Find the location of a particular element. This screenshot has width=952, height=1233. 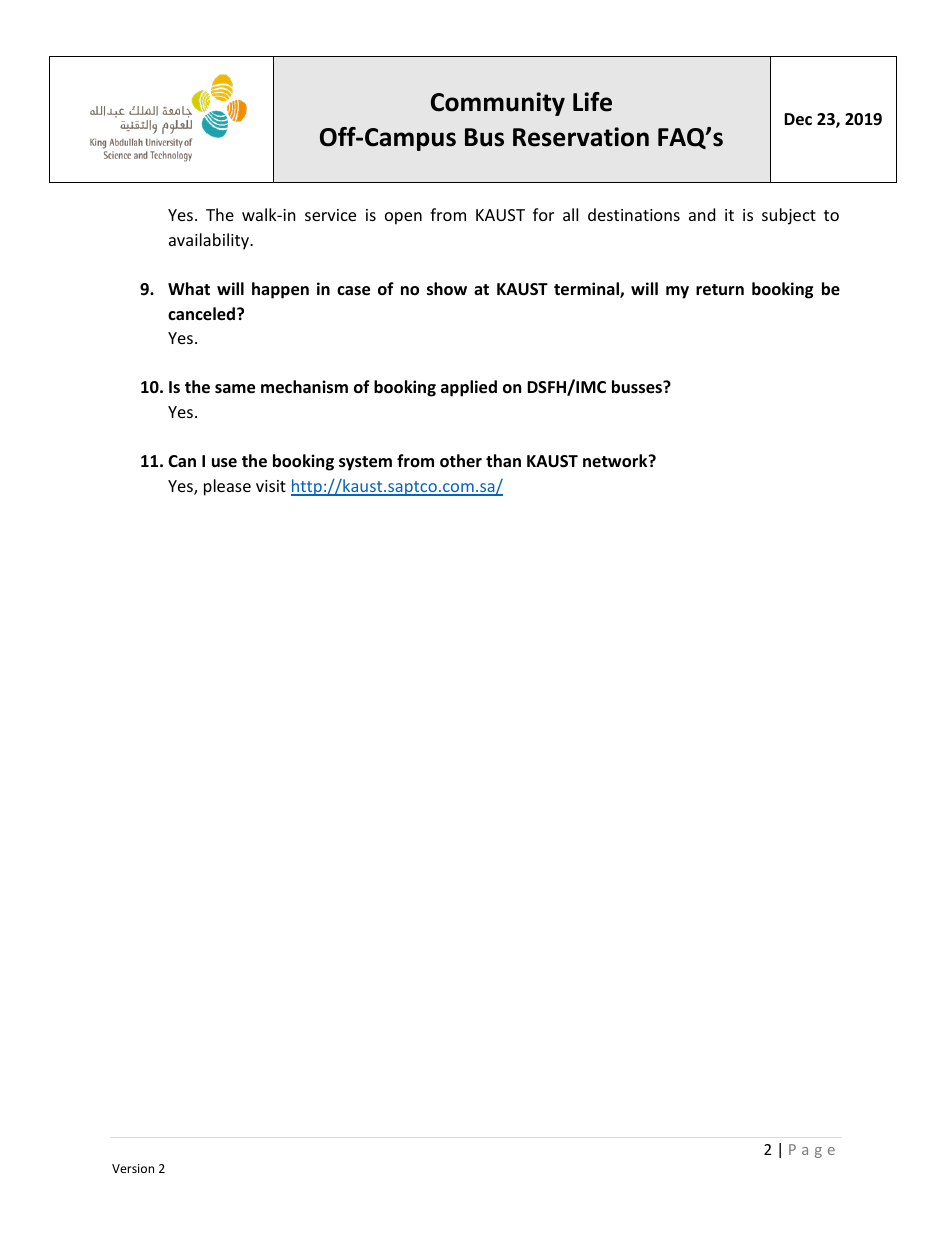

availability is located at coordinates (210, 241).
